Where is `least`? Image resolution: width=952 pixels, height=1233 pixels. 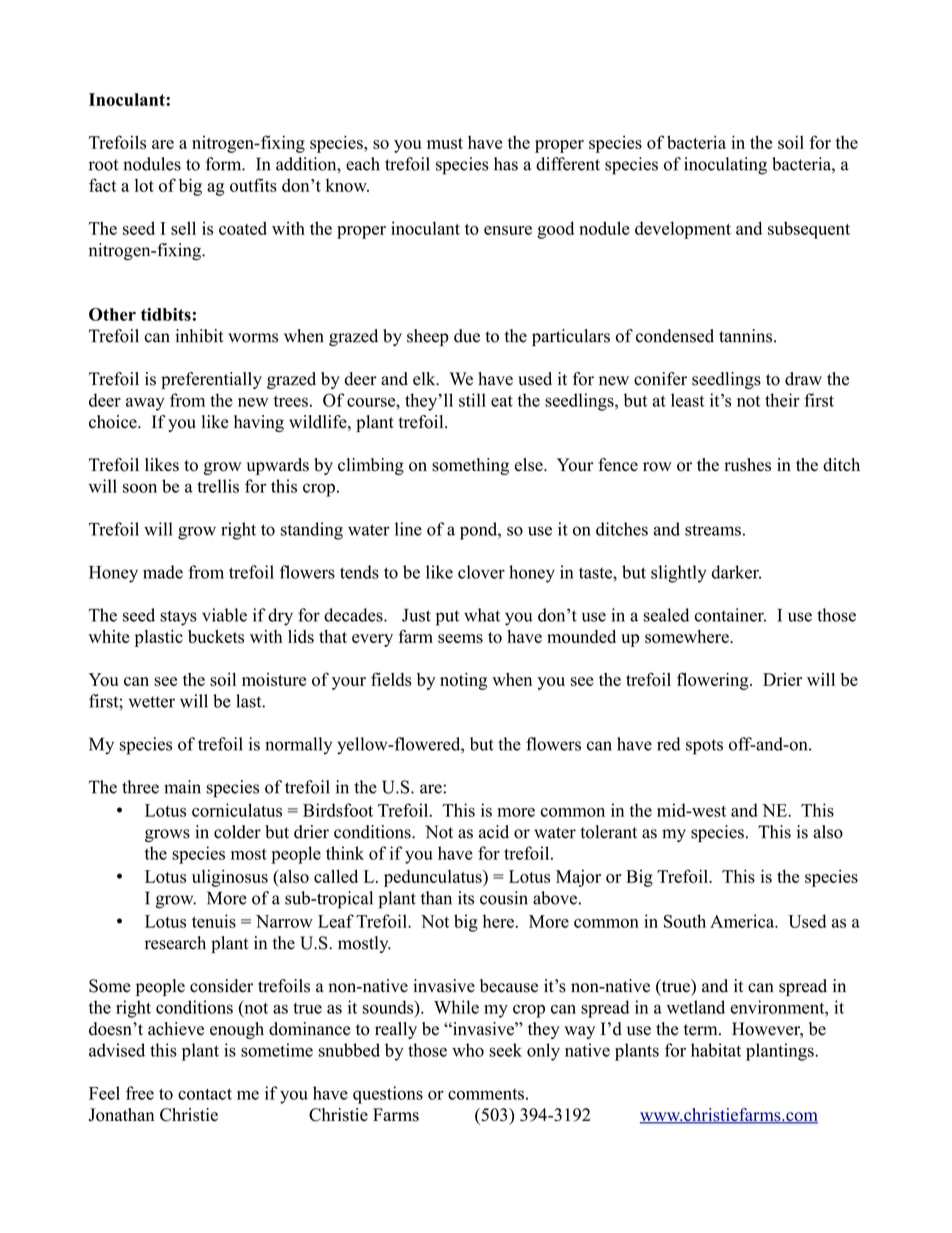
least is located at coordinates (688, 400).
